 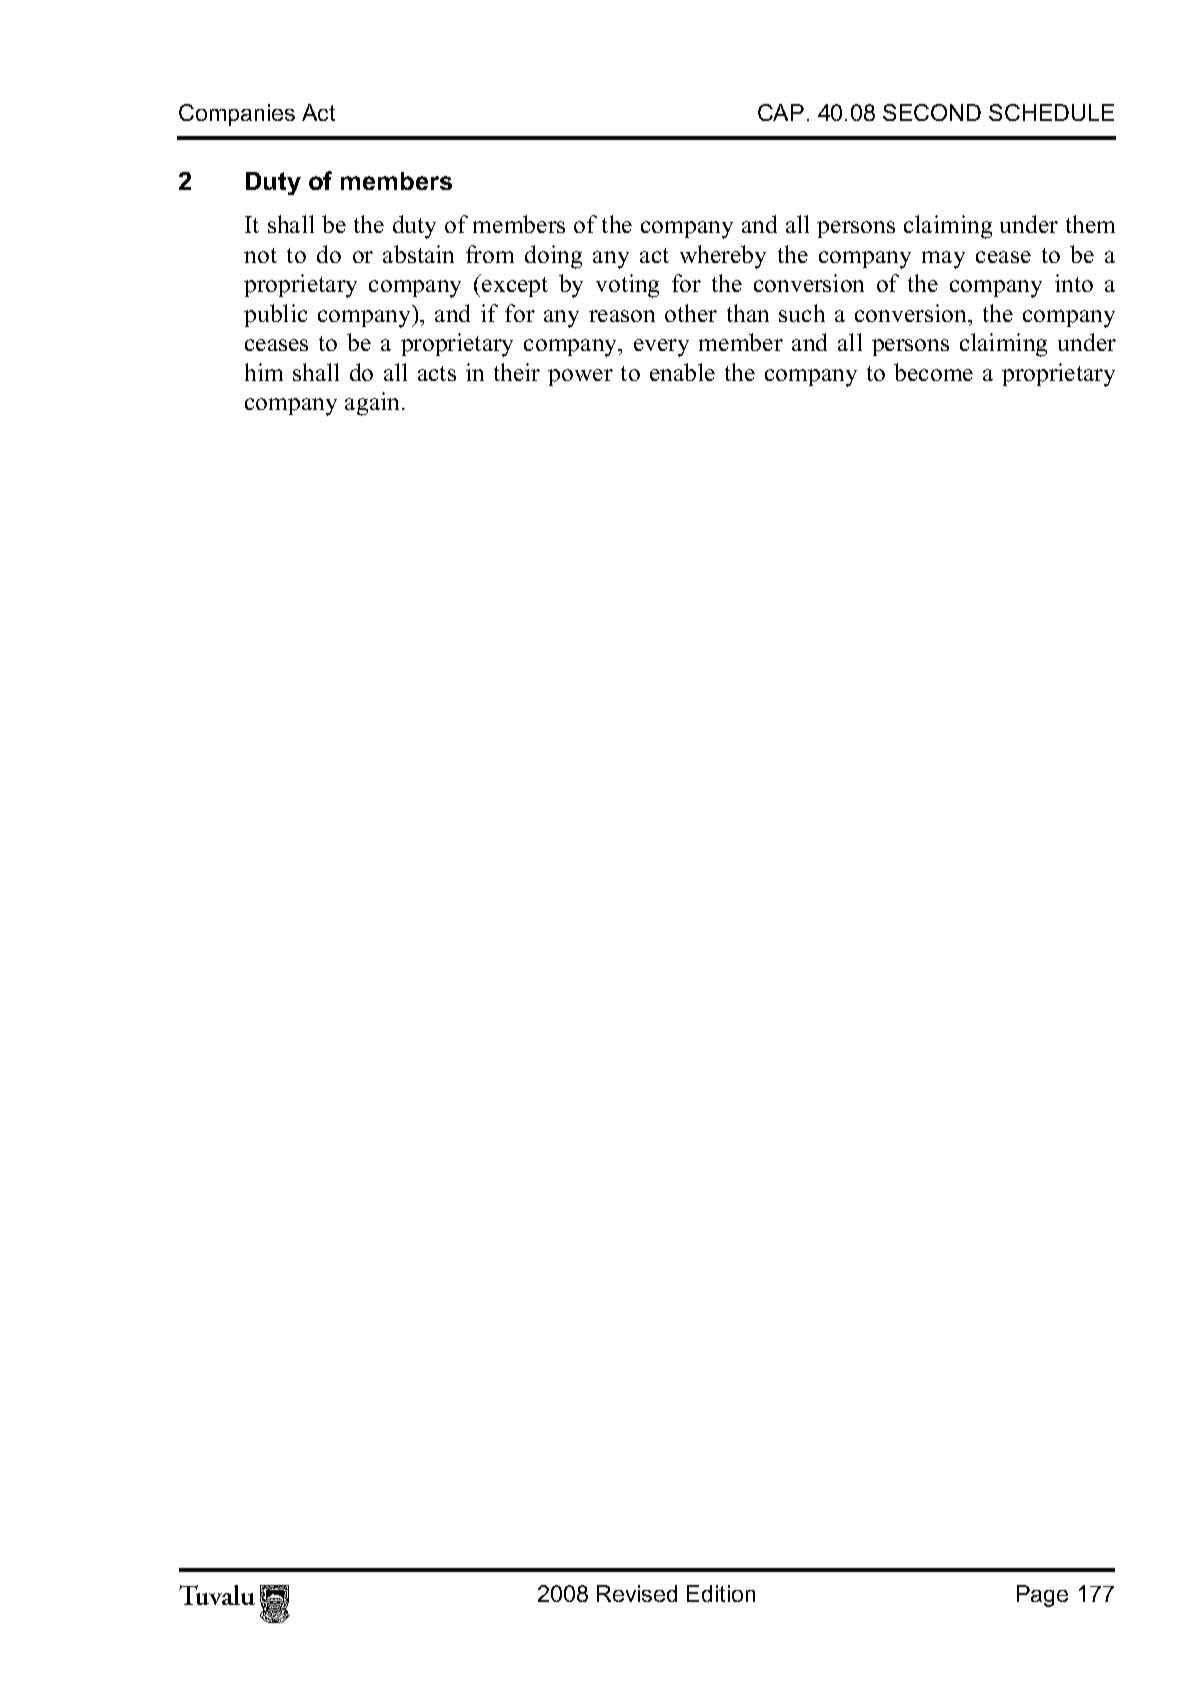 What do you see at coordinates (933, 372) in the screenshot?
I see `become` at bounding box center [933, 372].
